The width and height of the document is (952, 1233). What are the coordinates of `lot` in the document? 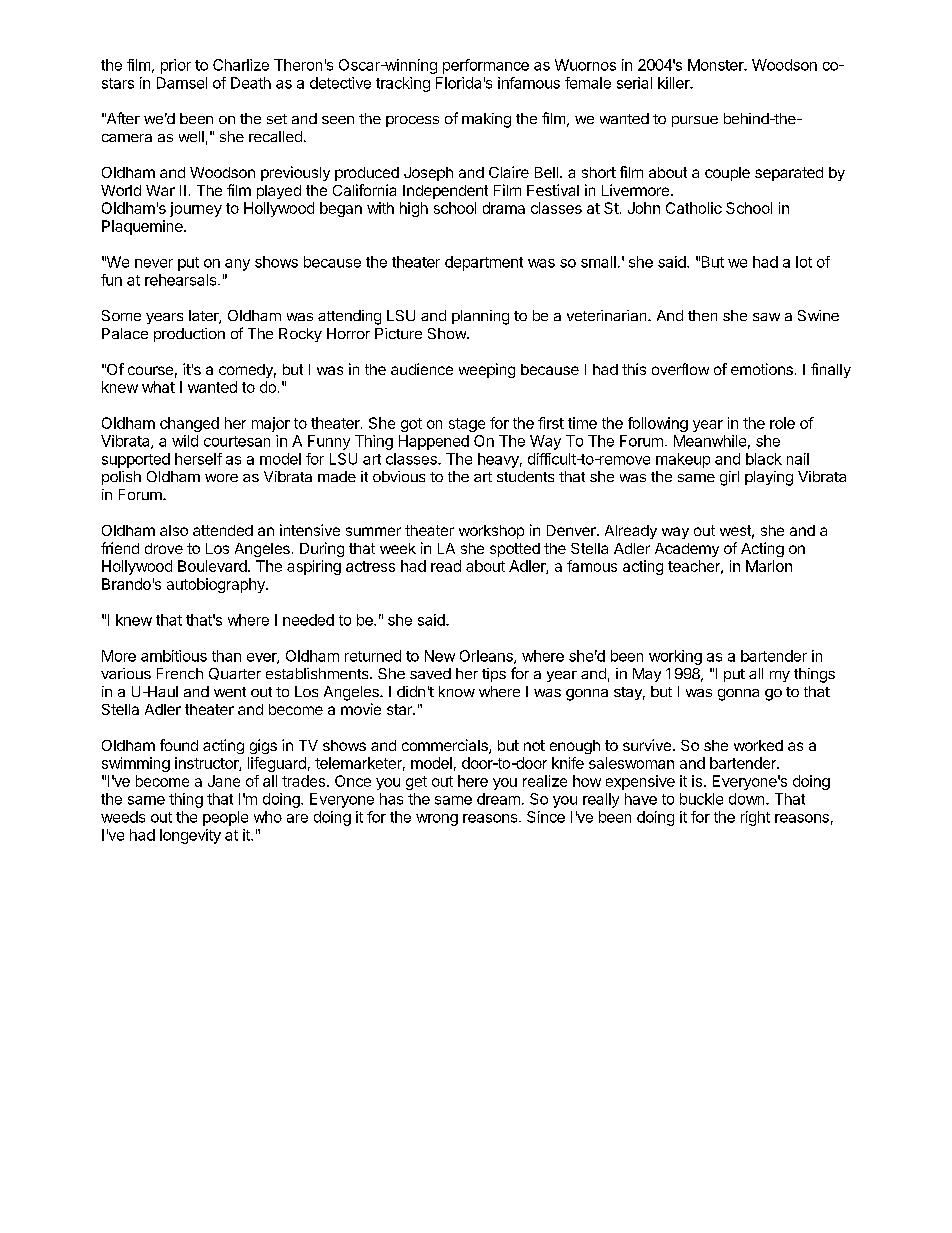 It's located at (804, 262).
